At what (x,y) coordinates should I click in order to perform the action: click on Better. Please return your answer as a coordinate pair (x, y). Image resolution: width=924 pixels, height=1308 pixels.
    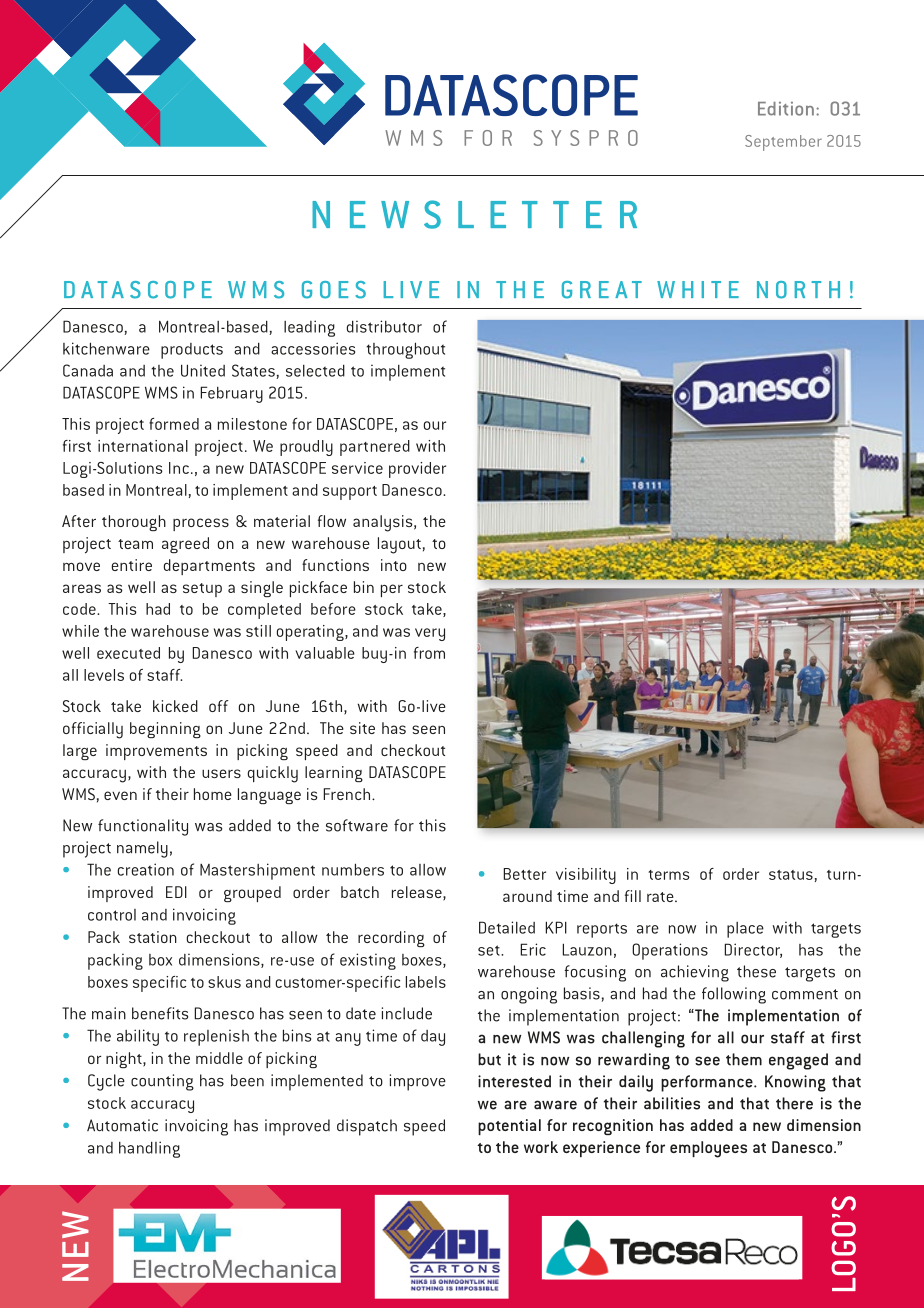
    Looking at the image, I should click on (524, 874).
